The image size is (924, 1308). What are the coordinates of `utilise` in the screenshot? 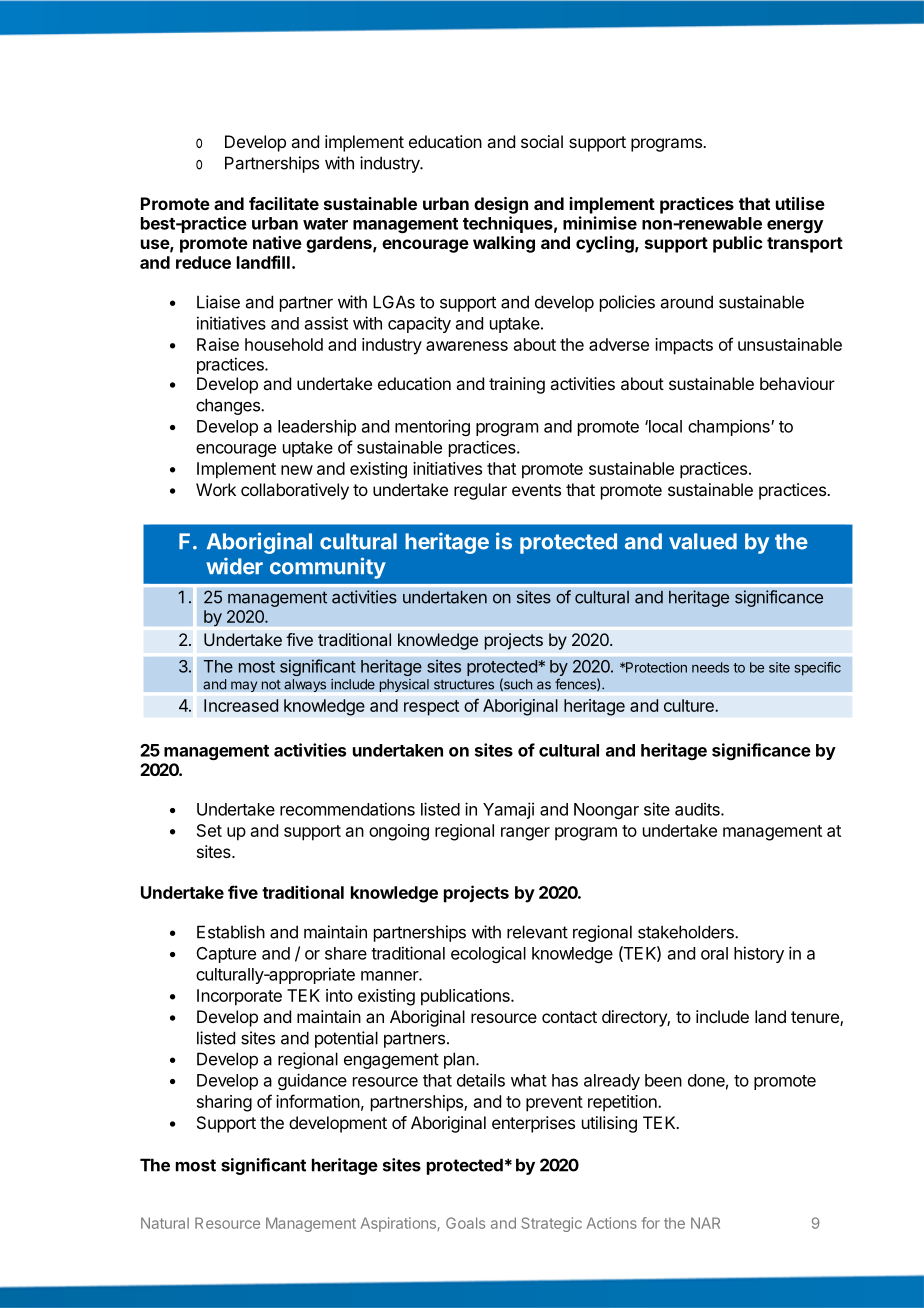 It's located at (800, 203).
